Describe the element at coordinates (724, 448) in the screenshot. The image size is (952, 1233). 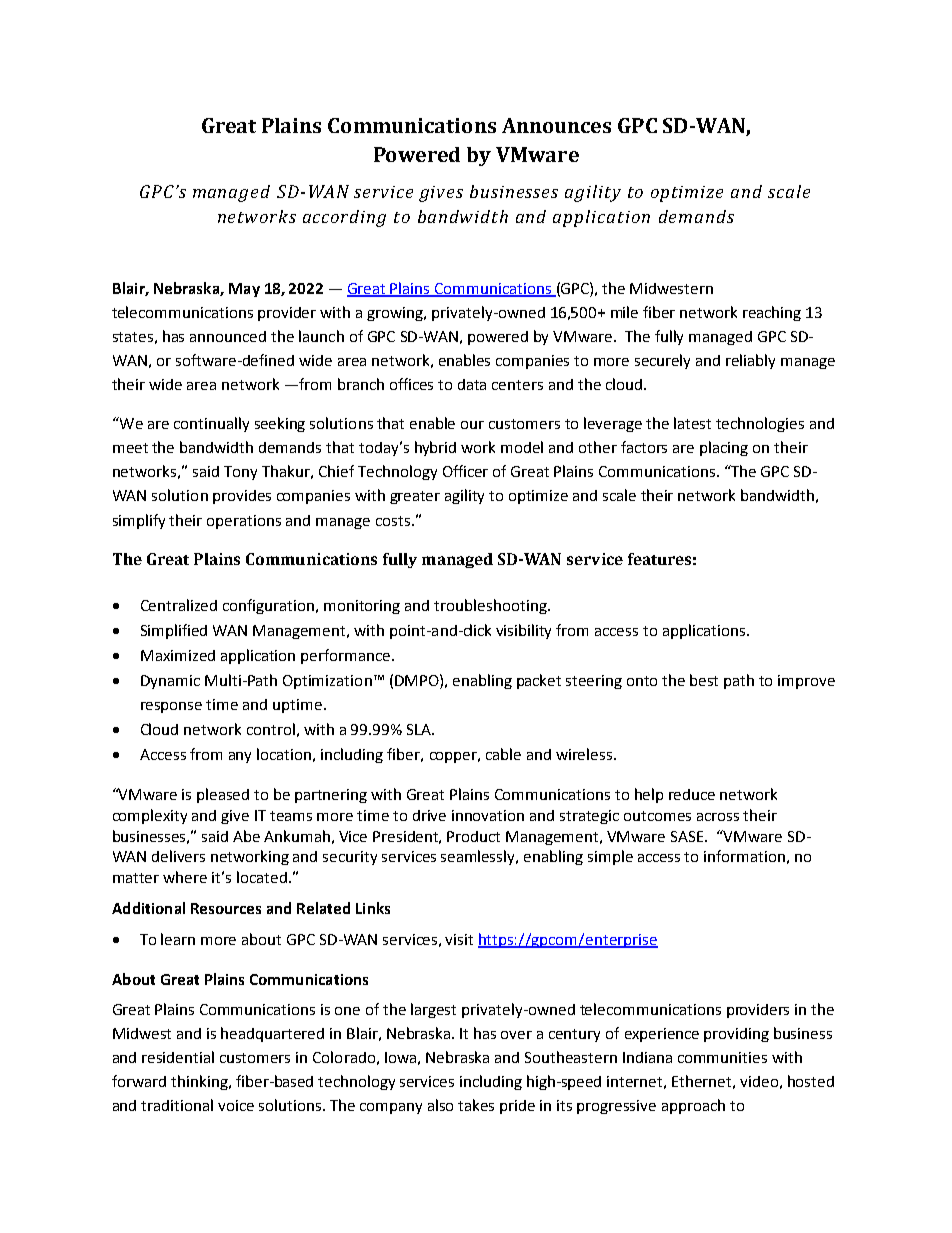
I see `placing` at that location.
